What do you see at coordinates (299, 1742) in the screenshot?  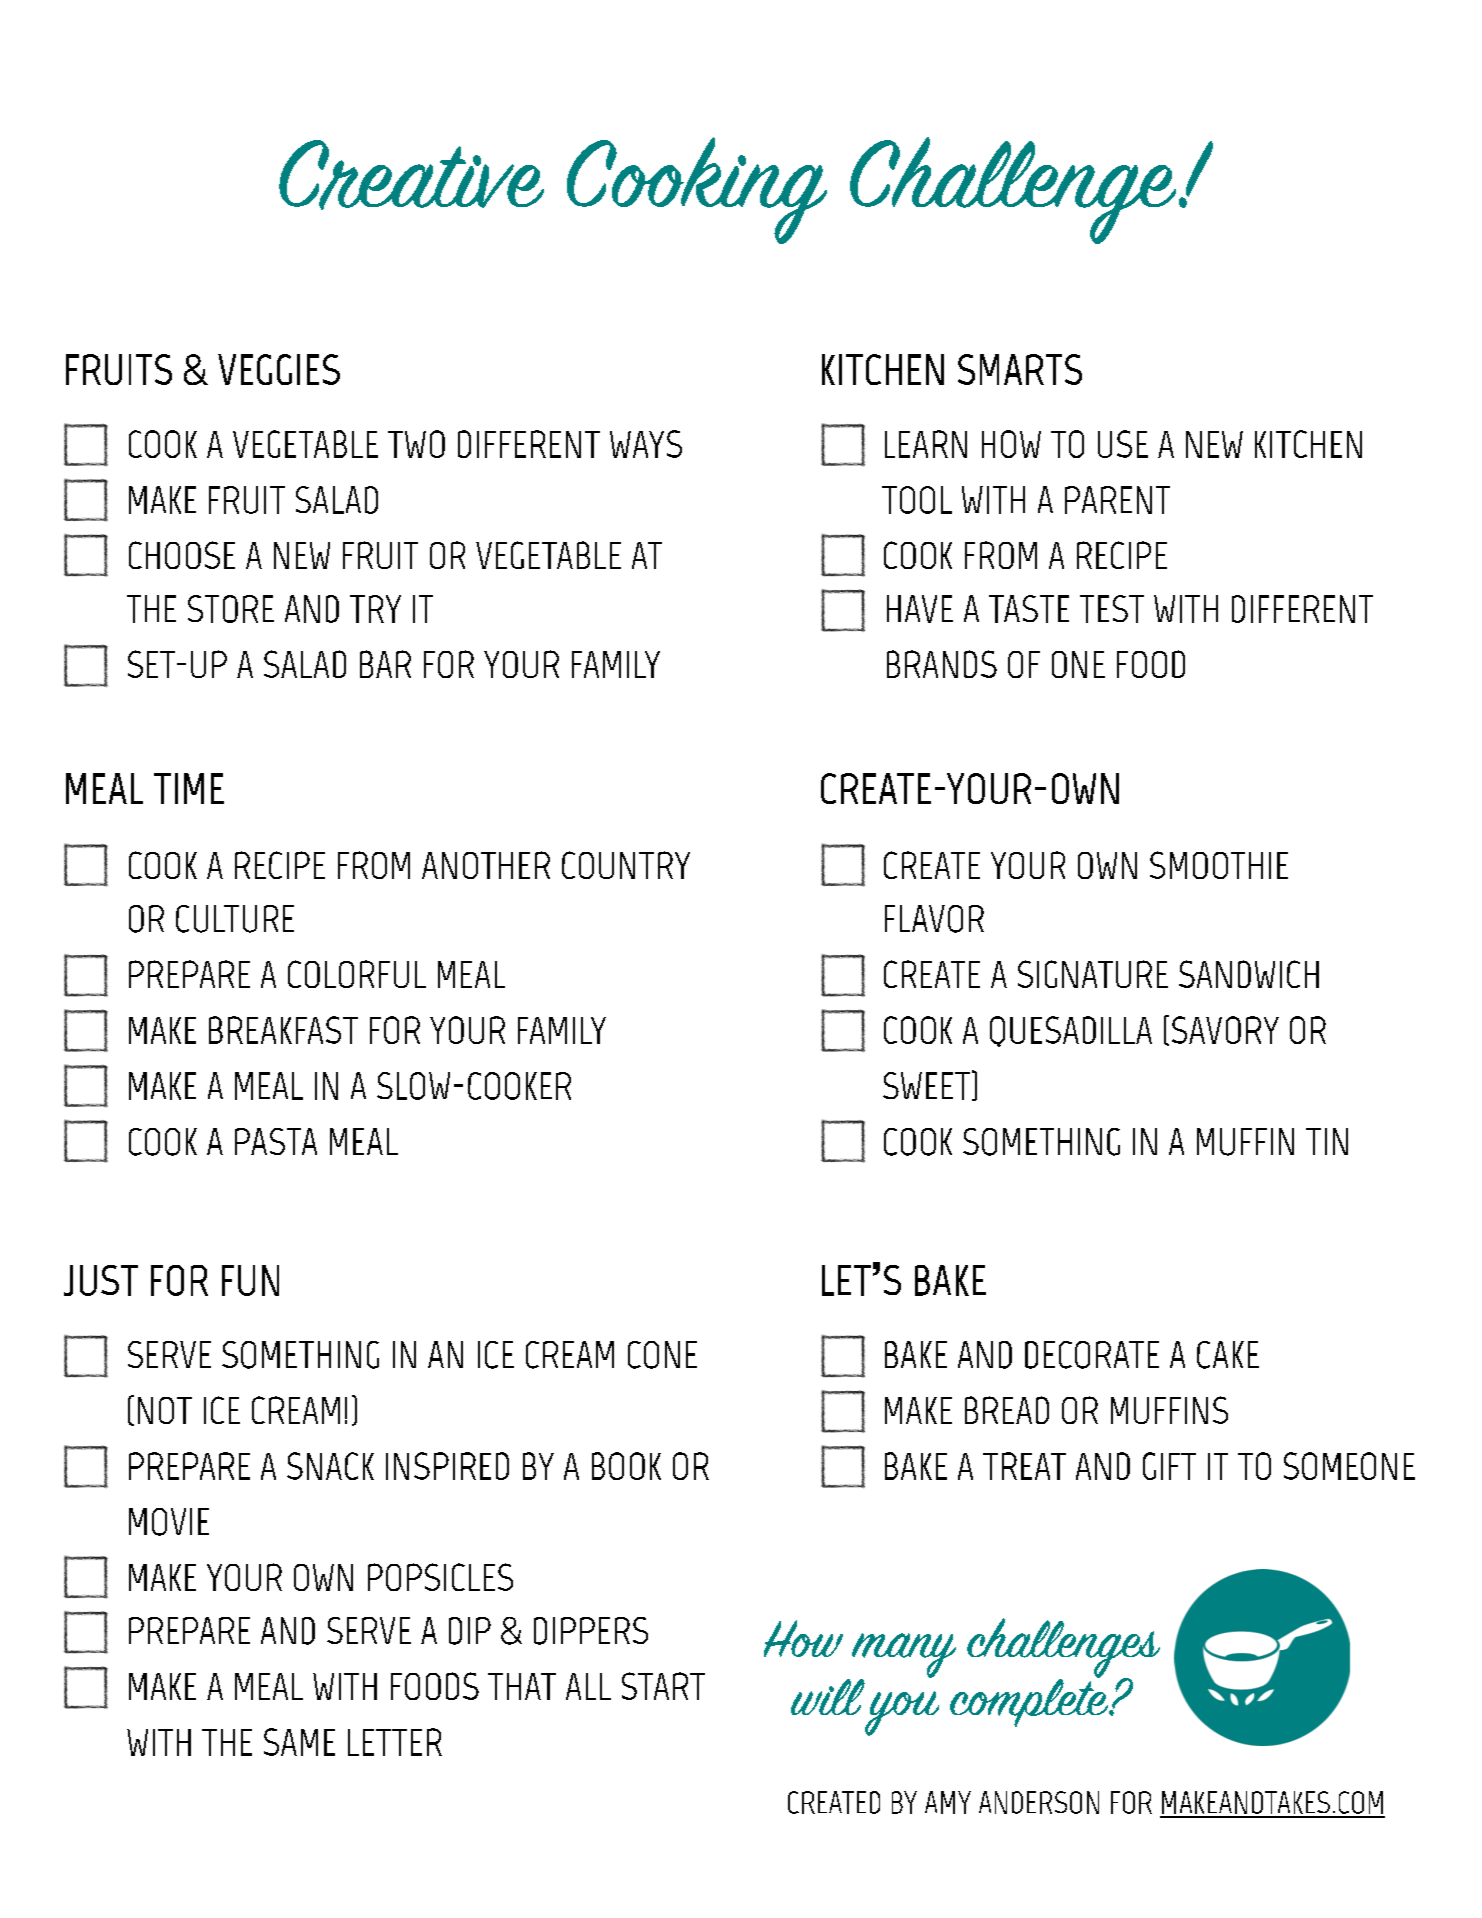 I see `SAME` at bounding box center [299, 1742].
